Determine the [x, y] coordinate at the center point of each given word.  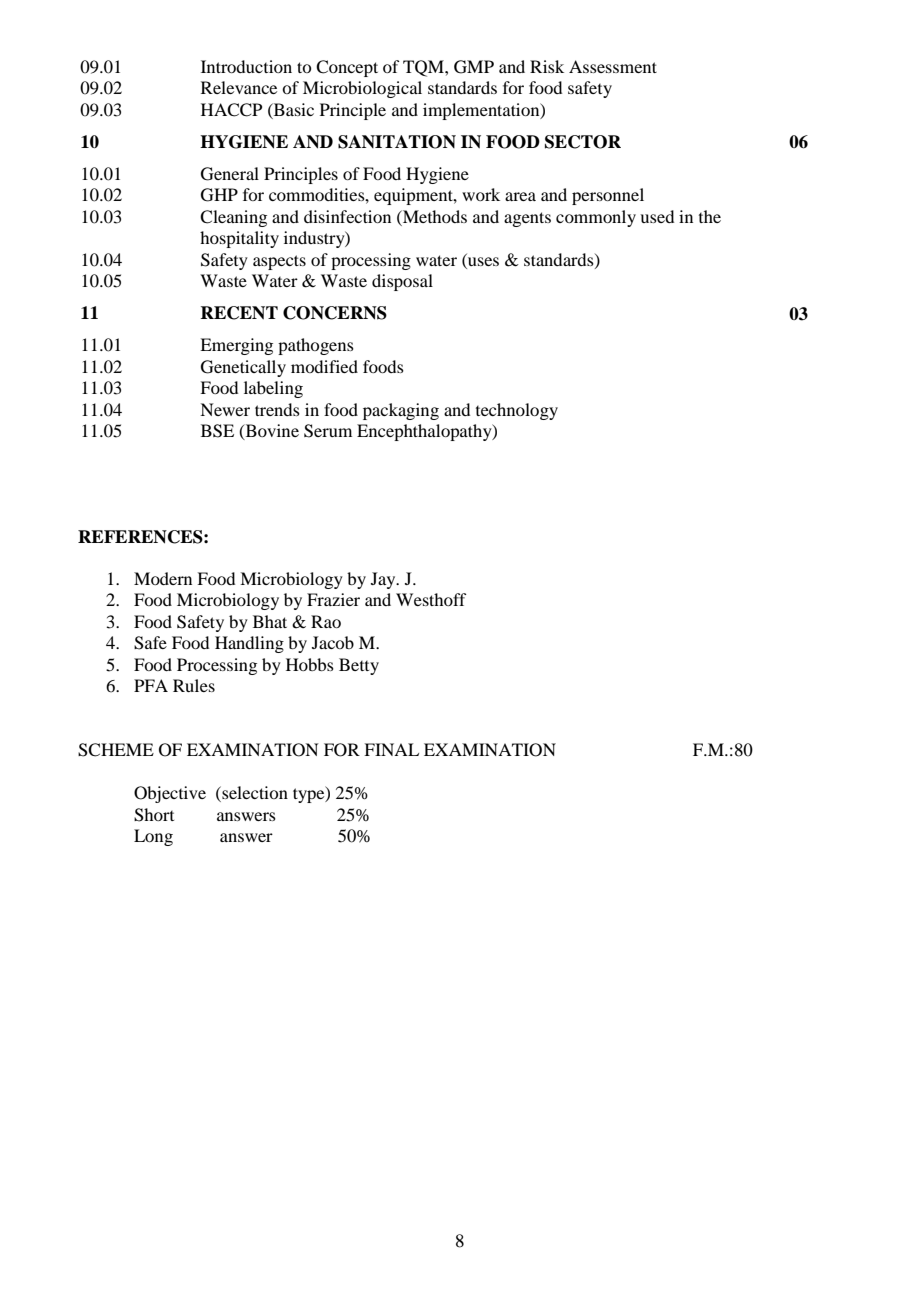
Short [154, 815]
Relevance [239, 87]
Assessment [613, 66]
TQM [424, 68]
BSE [217, 431]
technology [517, 411]
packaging [401, 411]
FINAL [391, 749]
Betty [359, 666]
